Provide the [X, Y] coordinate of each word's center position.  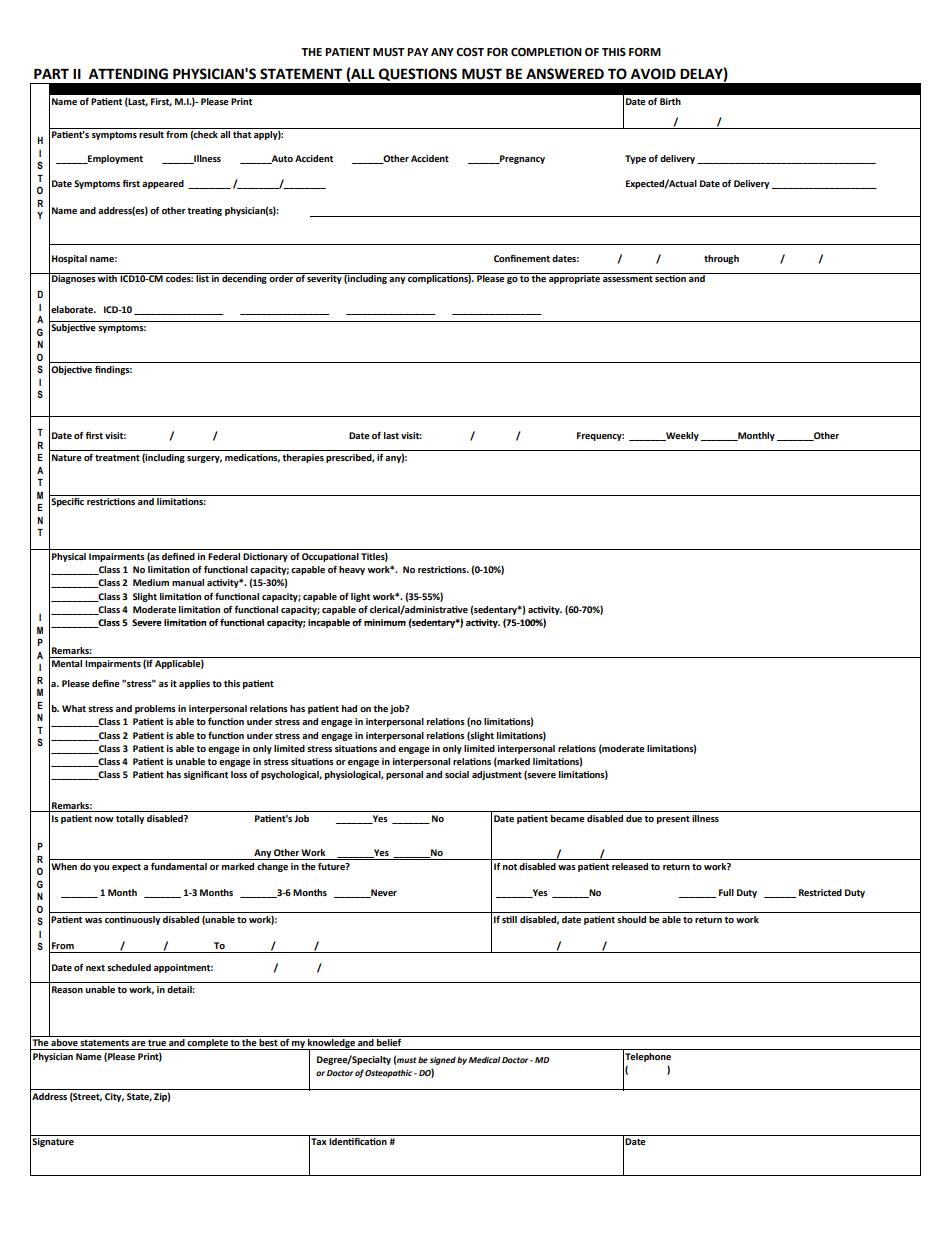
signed [443, 1061]
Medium [151, 582]
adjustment [497, 775]
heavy [352, 570]
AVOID [653, 74]
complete [208, 1044]
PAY [417, 52]
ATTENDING [128, 74]
